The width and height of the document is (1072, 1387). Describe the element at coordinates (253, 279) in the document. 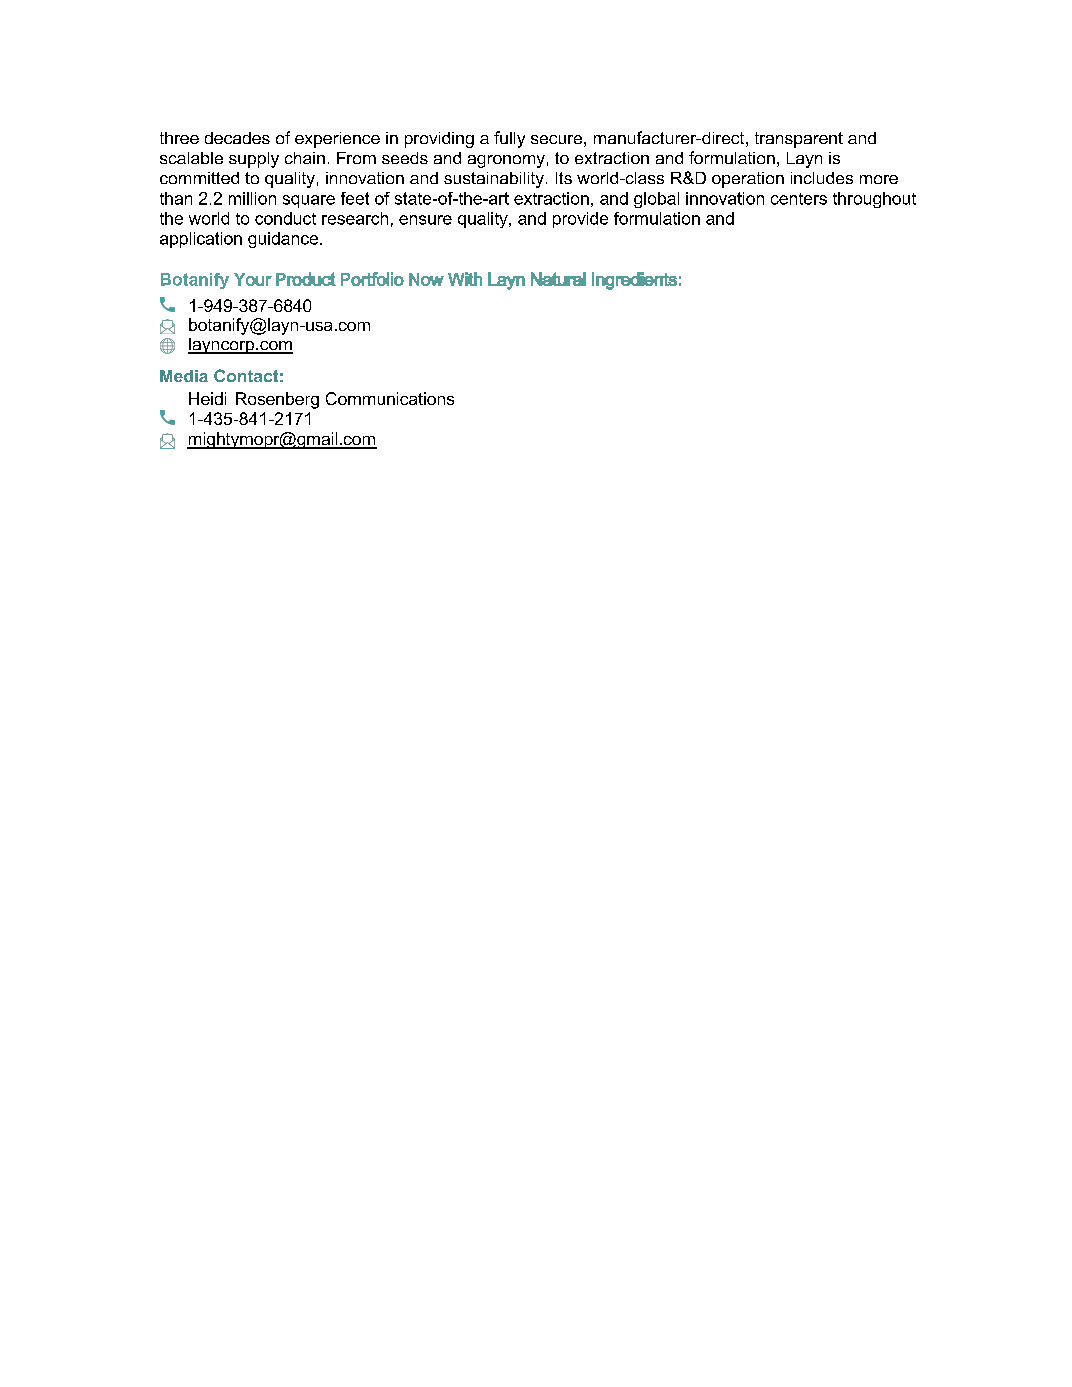

I see `Your` at that location.
